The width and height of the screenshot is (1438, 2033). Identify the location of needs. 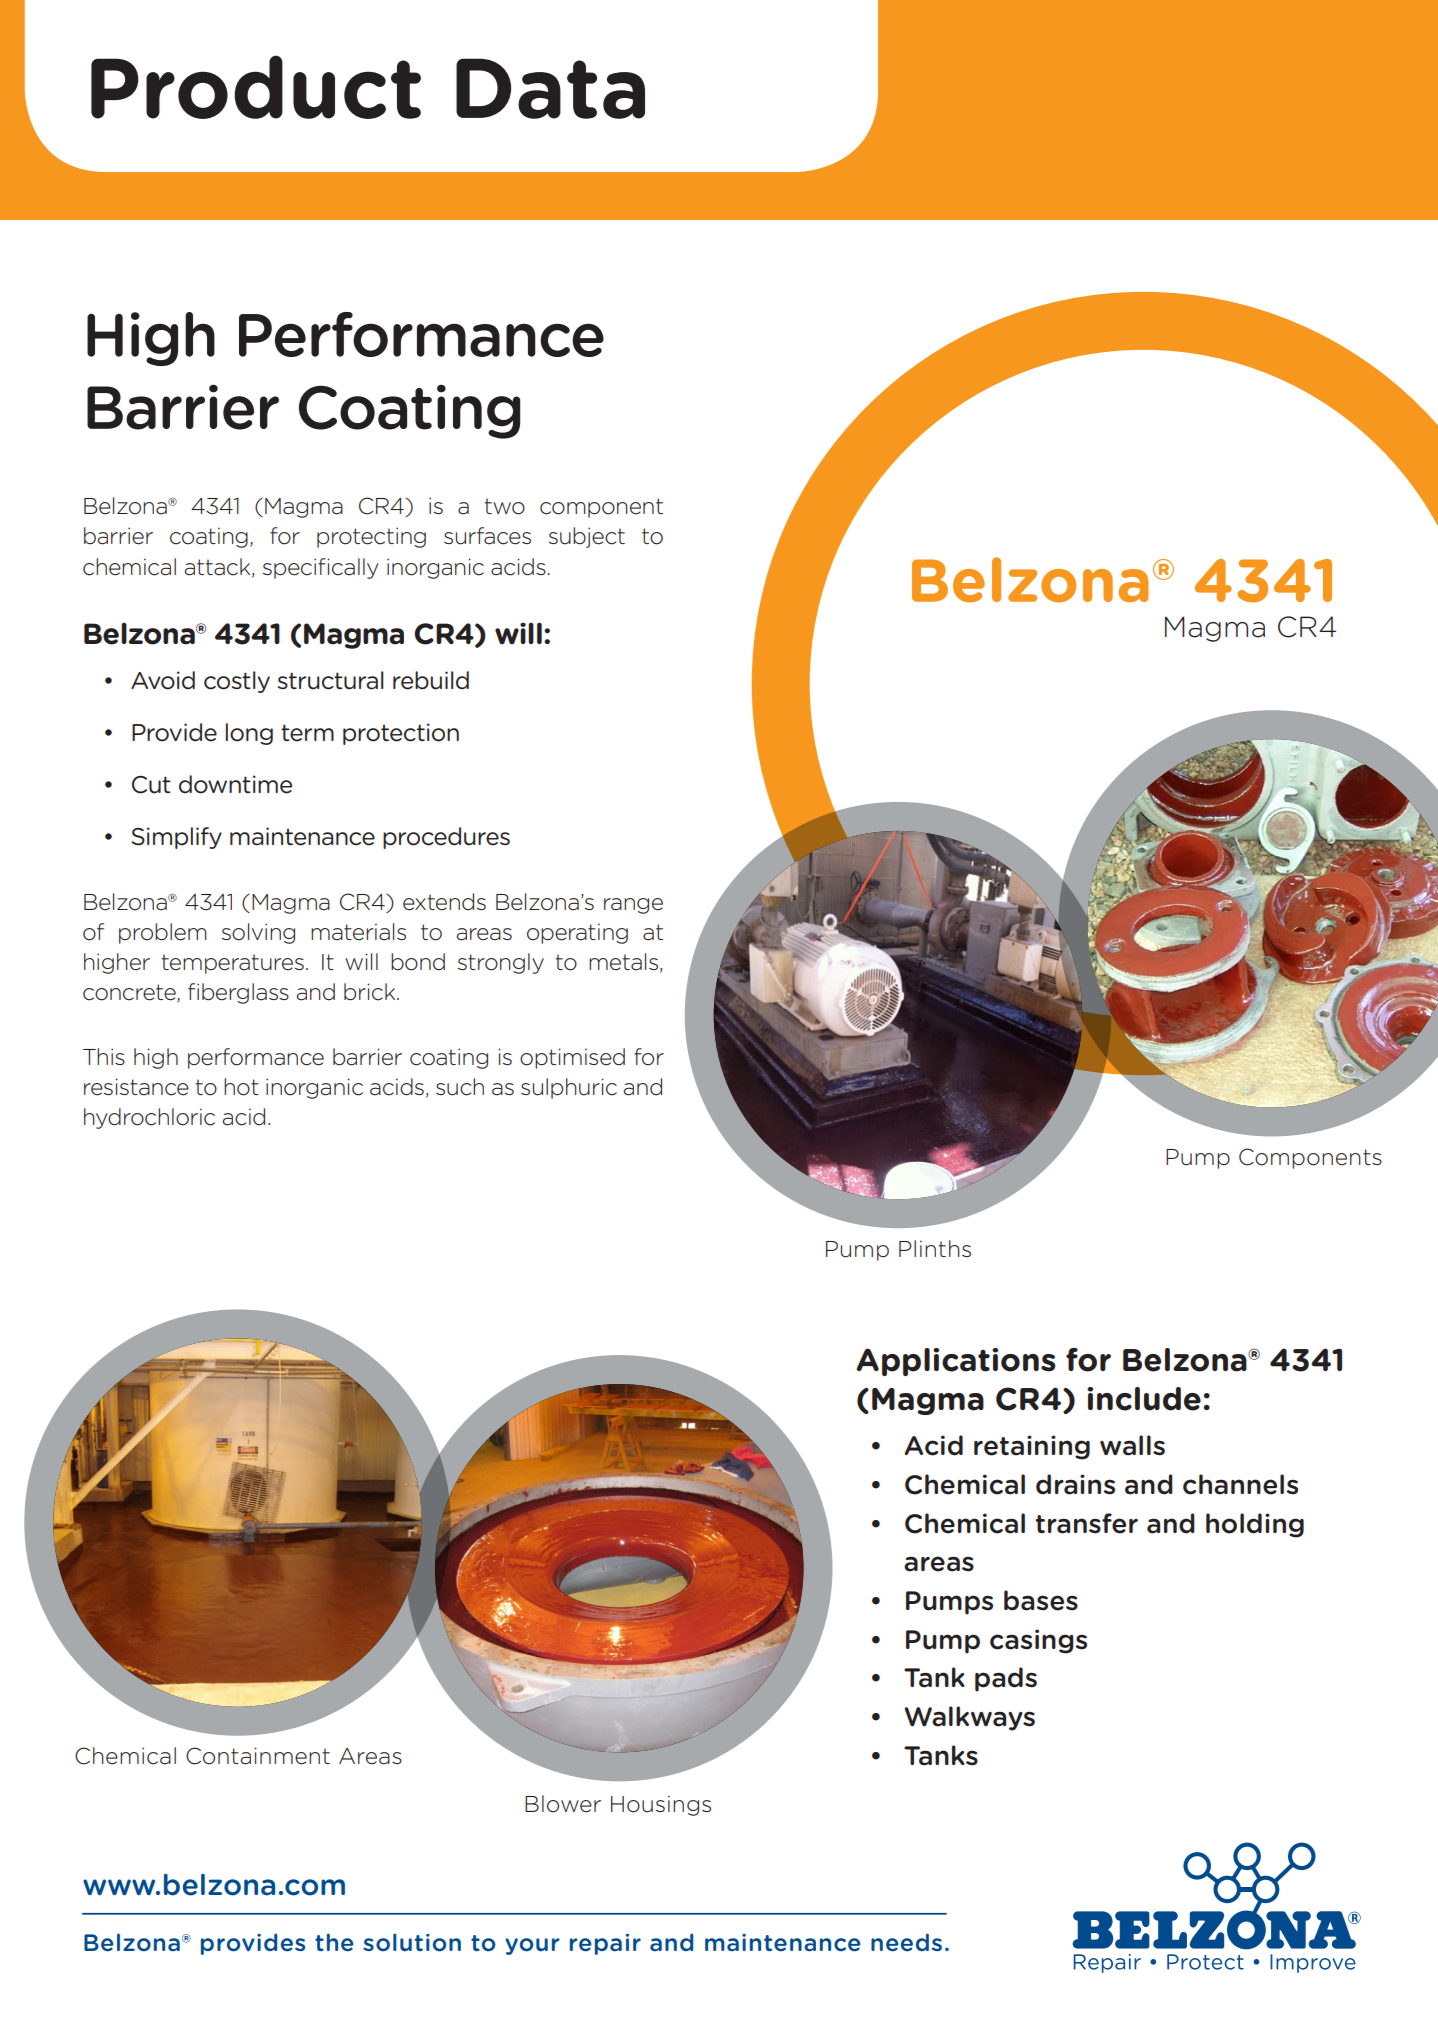
(906, 1942).
